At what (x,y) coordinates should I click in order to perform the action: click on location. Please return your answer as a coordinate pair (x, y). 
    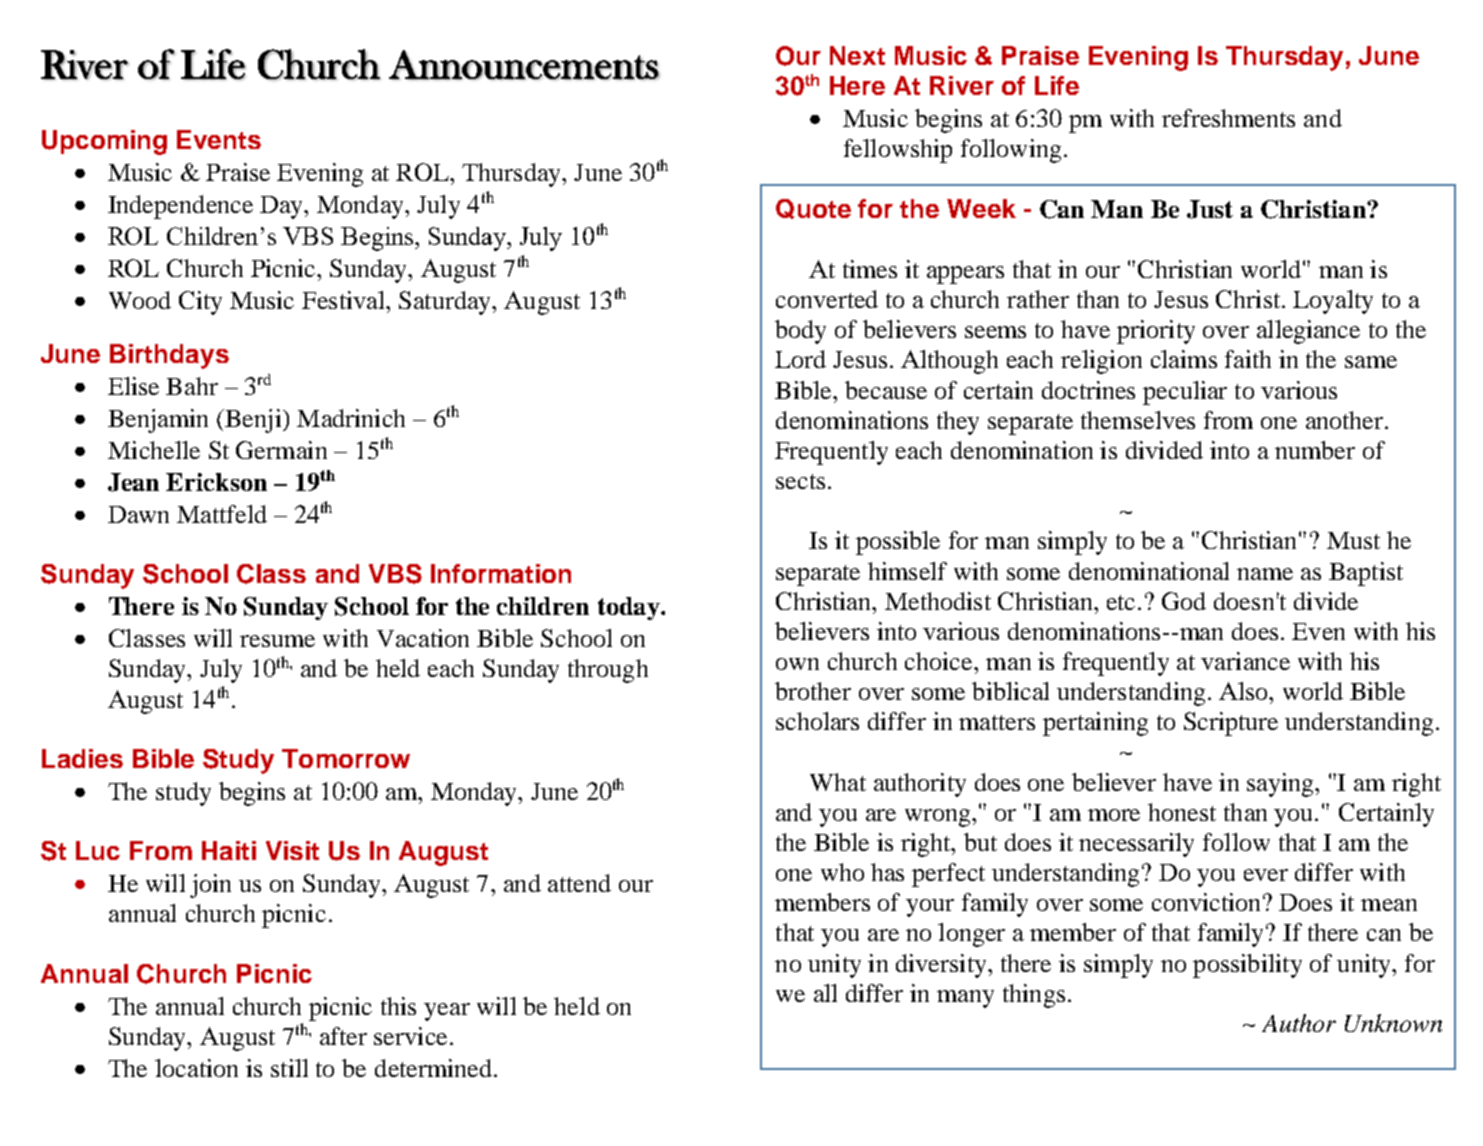
    Looking at the image, I should click on (196, 1068).
